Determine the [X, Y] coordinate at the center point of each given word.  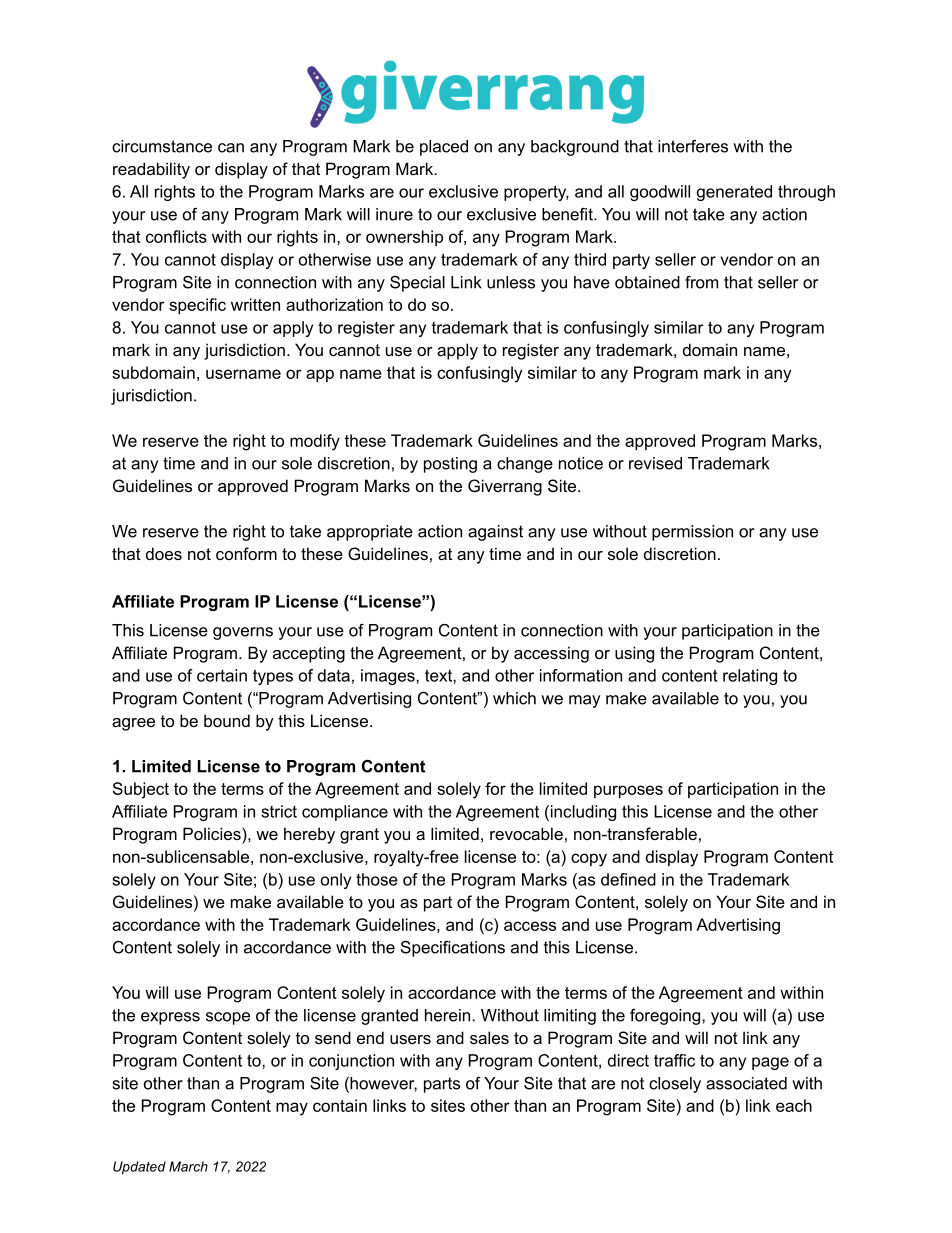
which [514, 698]
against [495, 533]
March [188, 1166]
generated [734, 193]
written [255, 304]
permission [692, 533]
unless [511, 282]
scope [228, 1018]
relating [750, 677]
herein [449, 1015]
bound [227, 720]
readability [151, 170]
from [701, 282]
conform [246, 553]
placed [444, 148]
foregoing [666, 1017]
